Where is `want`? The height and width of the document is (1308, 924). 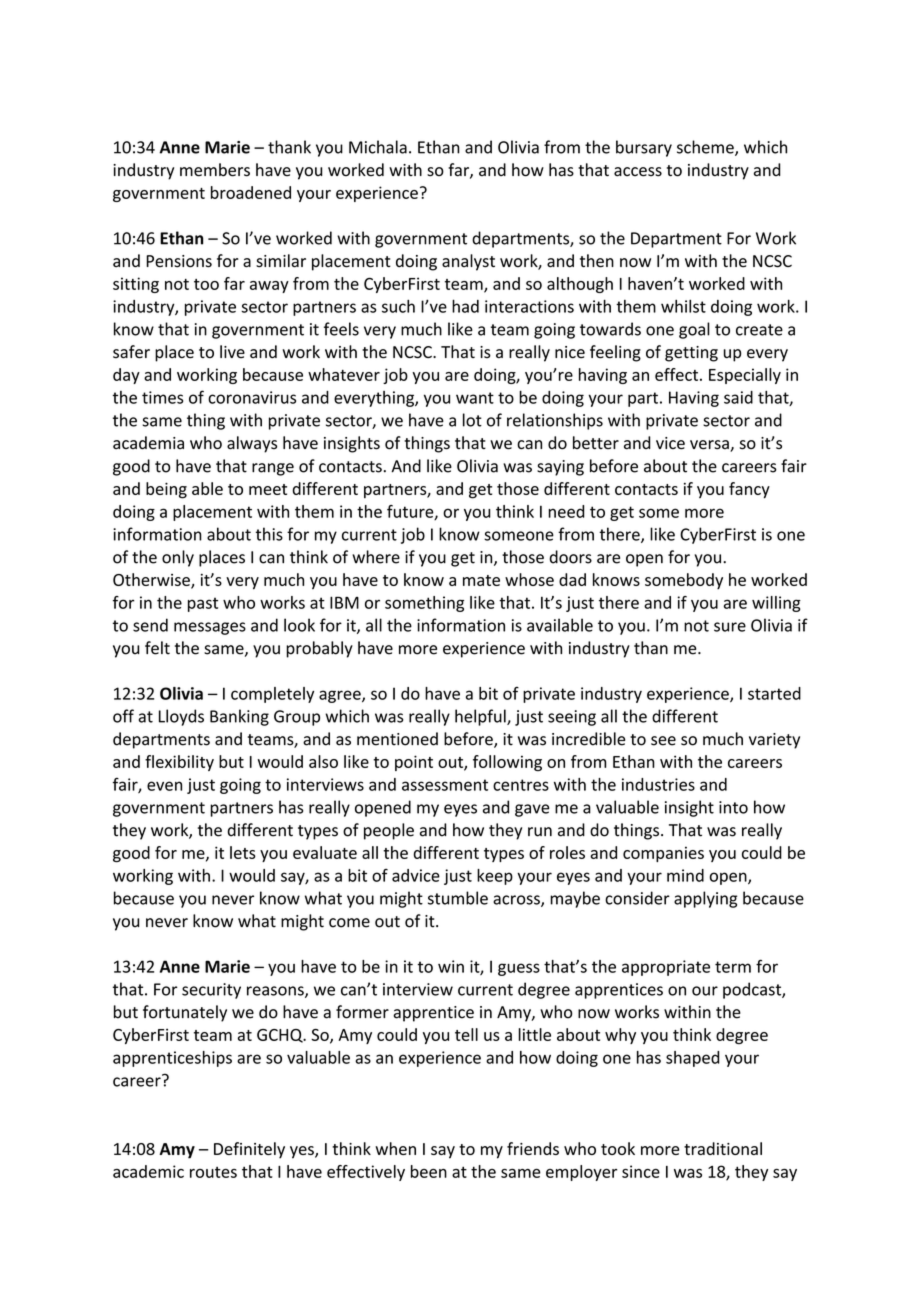 want is located at coordinates (475, 398).
